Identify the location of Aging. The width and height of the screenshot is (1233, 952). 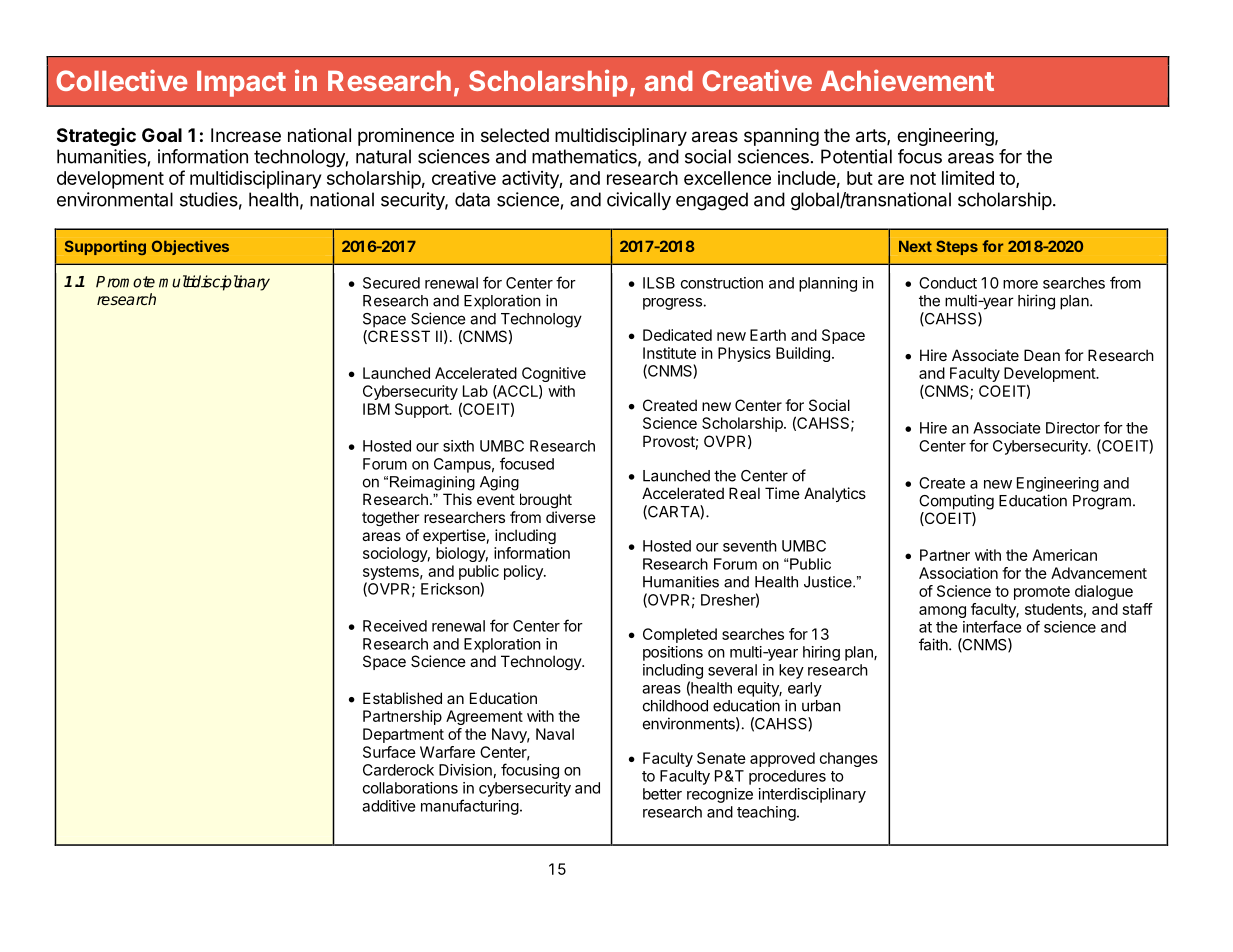
(499, 483).
